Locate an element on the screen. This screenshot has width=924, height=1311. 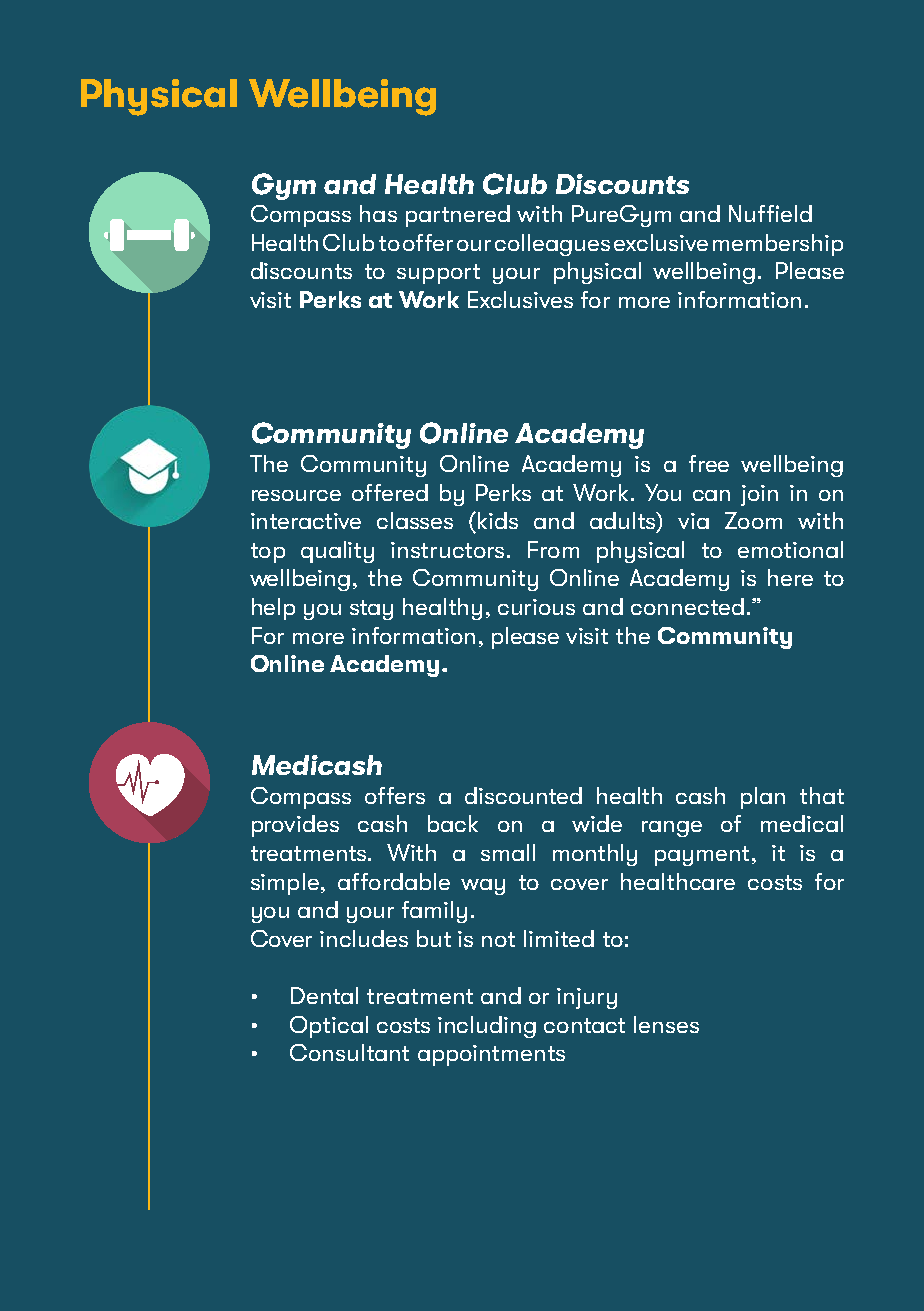
kids is located at coordinates (498, 520).
